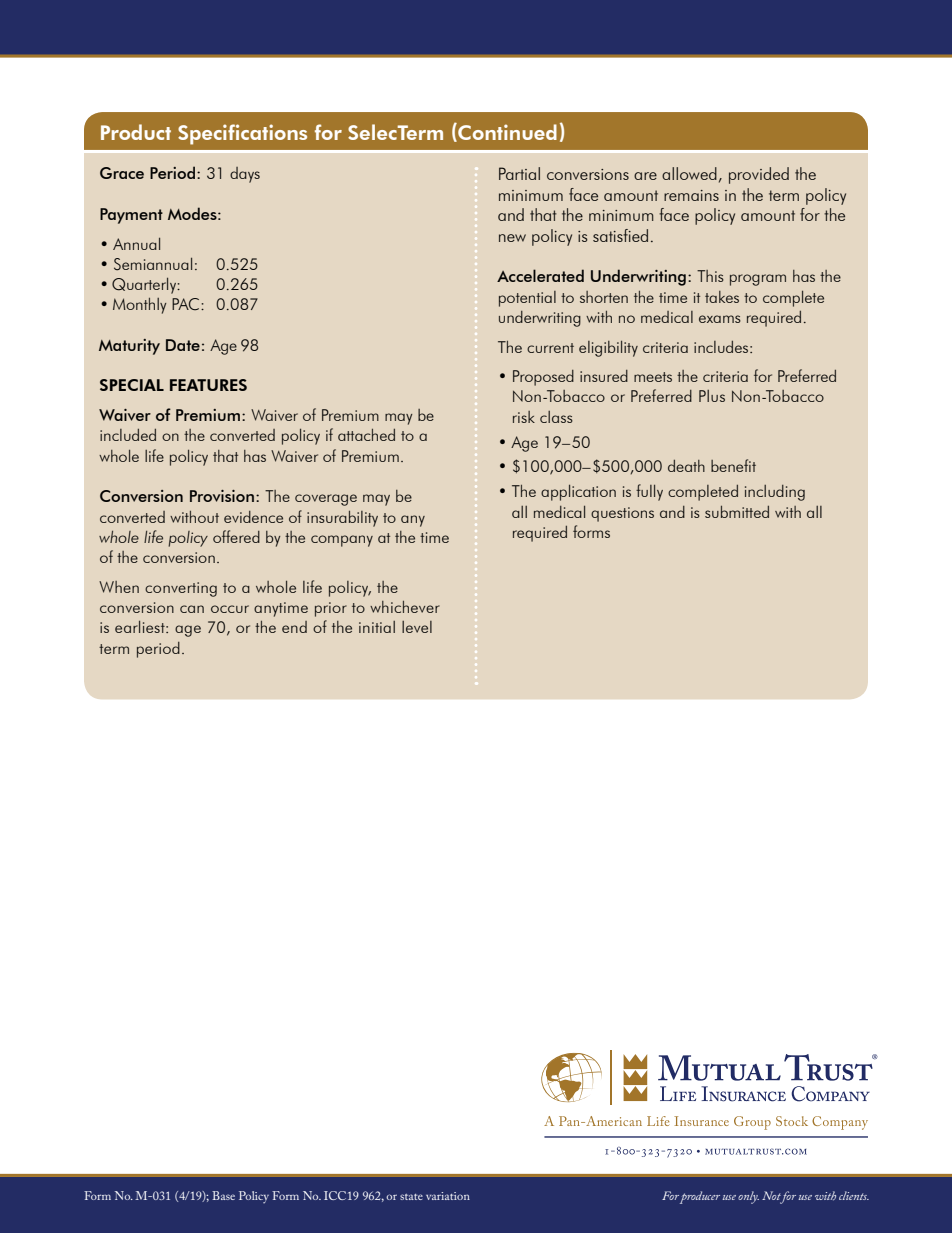 This screenshot has width=952, height=1233. What do you see at coordinates (223, 1195) in the screenshot?
I see `Base` at bounding box center [223, 1195].
